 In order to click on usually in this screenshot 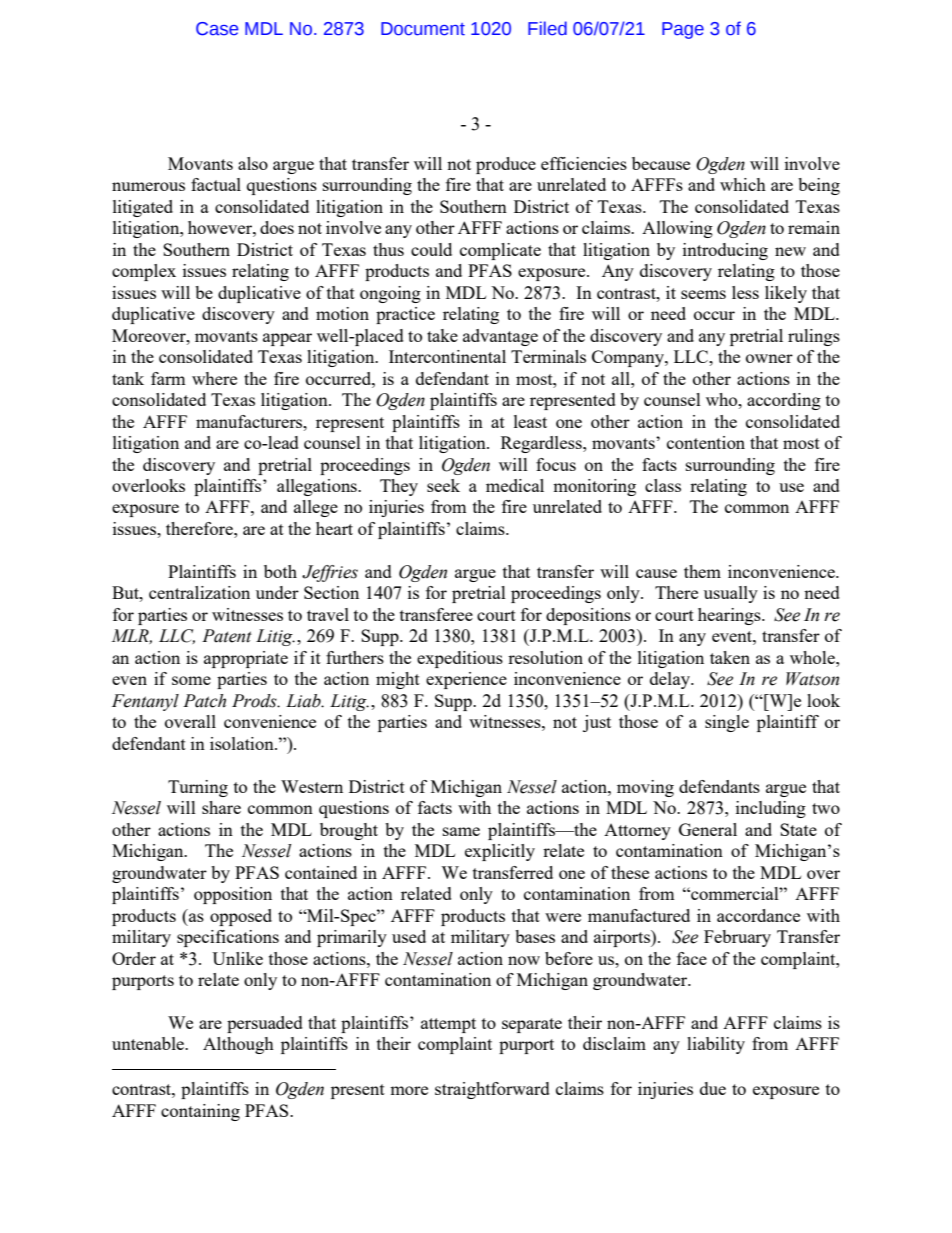, I will do `click(731, 594)`.
